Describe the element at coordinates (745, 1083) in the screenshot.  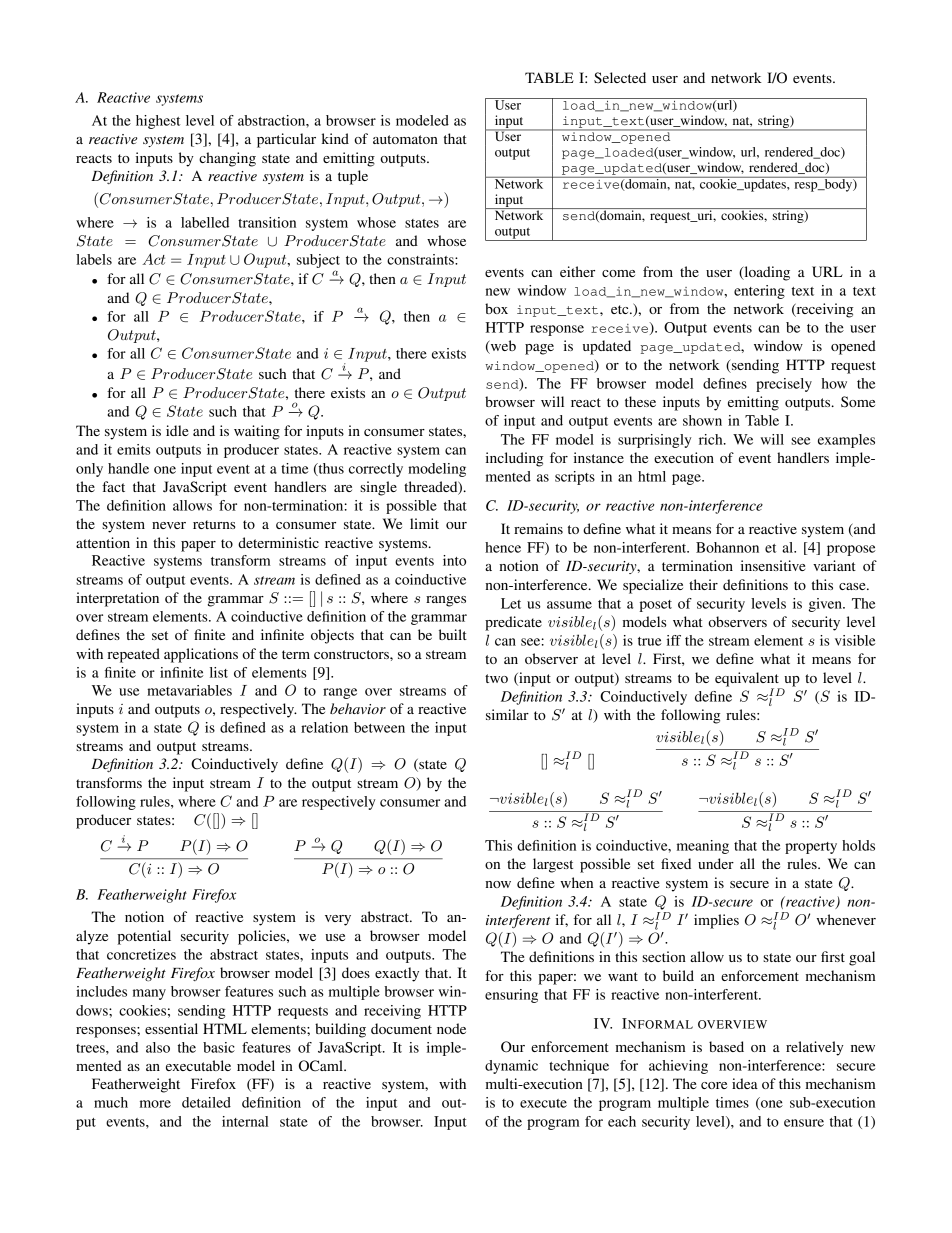
I see `idea` at that location.
